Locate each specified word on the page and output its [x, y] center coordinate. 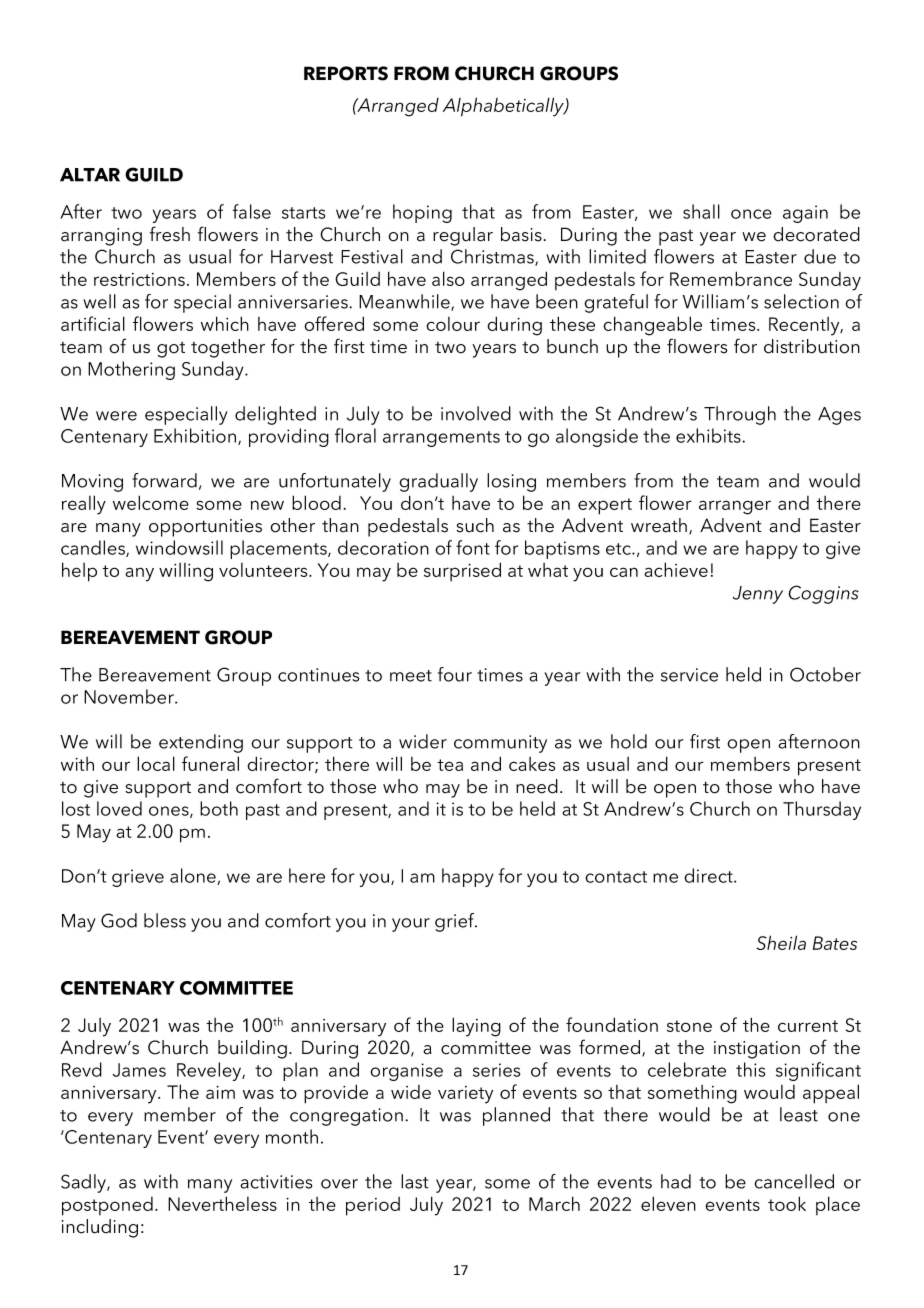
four [455, 674]
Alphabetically [504, 107]
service [689, 675]
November [130, 696]
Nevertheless [222, 1203]
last [415, 1181]
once [751, 214]
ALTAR [90, 175]
